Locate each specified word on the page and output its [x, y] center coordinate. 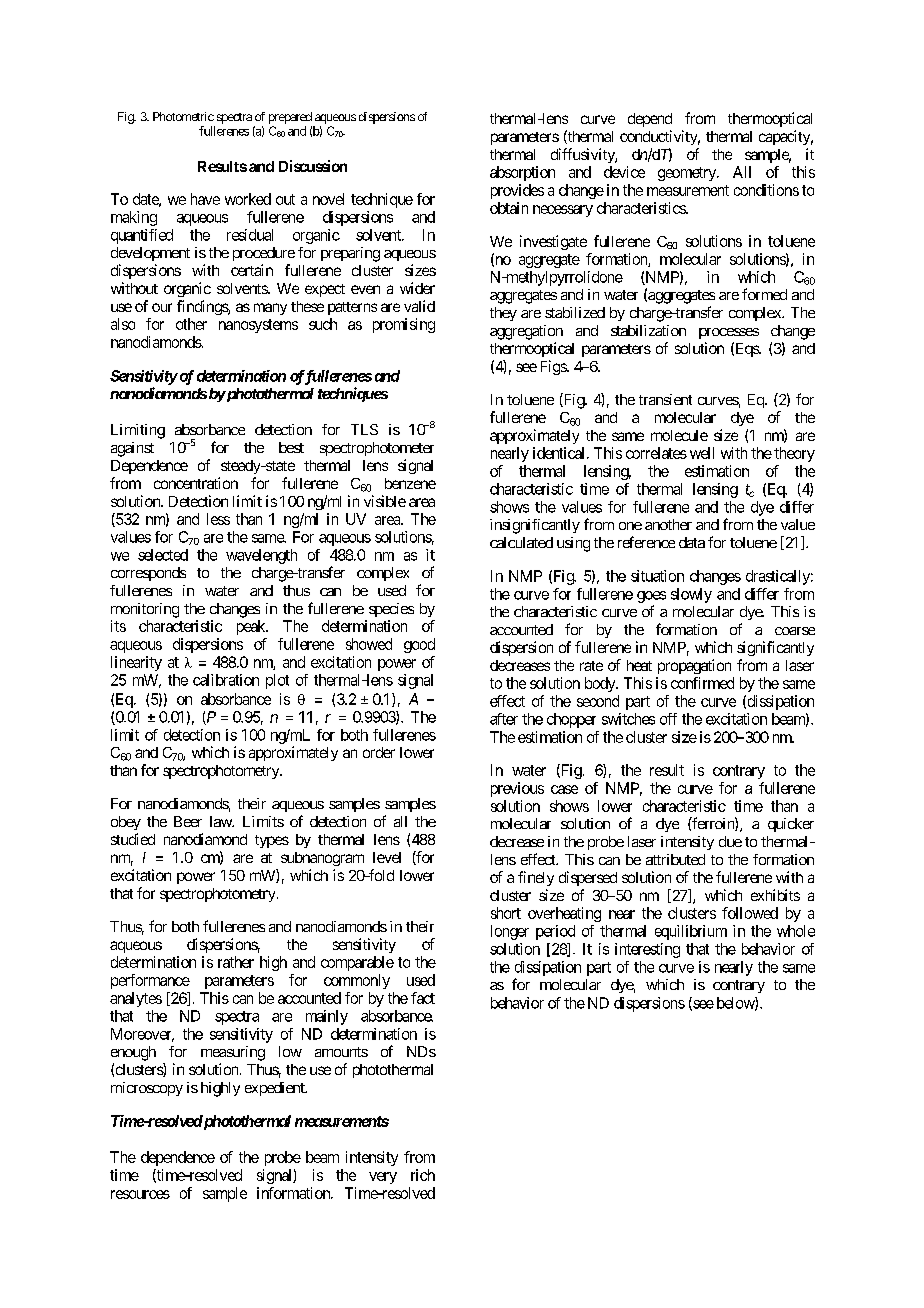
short [506, 913]
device [624, 172]
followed [750, 913]
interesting [647, 950]
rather [236, 962]
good [419, 645]
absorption [522, 173]
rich [423, 1175]
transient [665, 399]
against [132, 449]
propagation [694, 666]
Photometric [183, 116]
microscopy [147, 1089]
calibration [226, 680]
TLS [364, 429]
